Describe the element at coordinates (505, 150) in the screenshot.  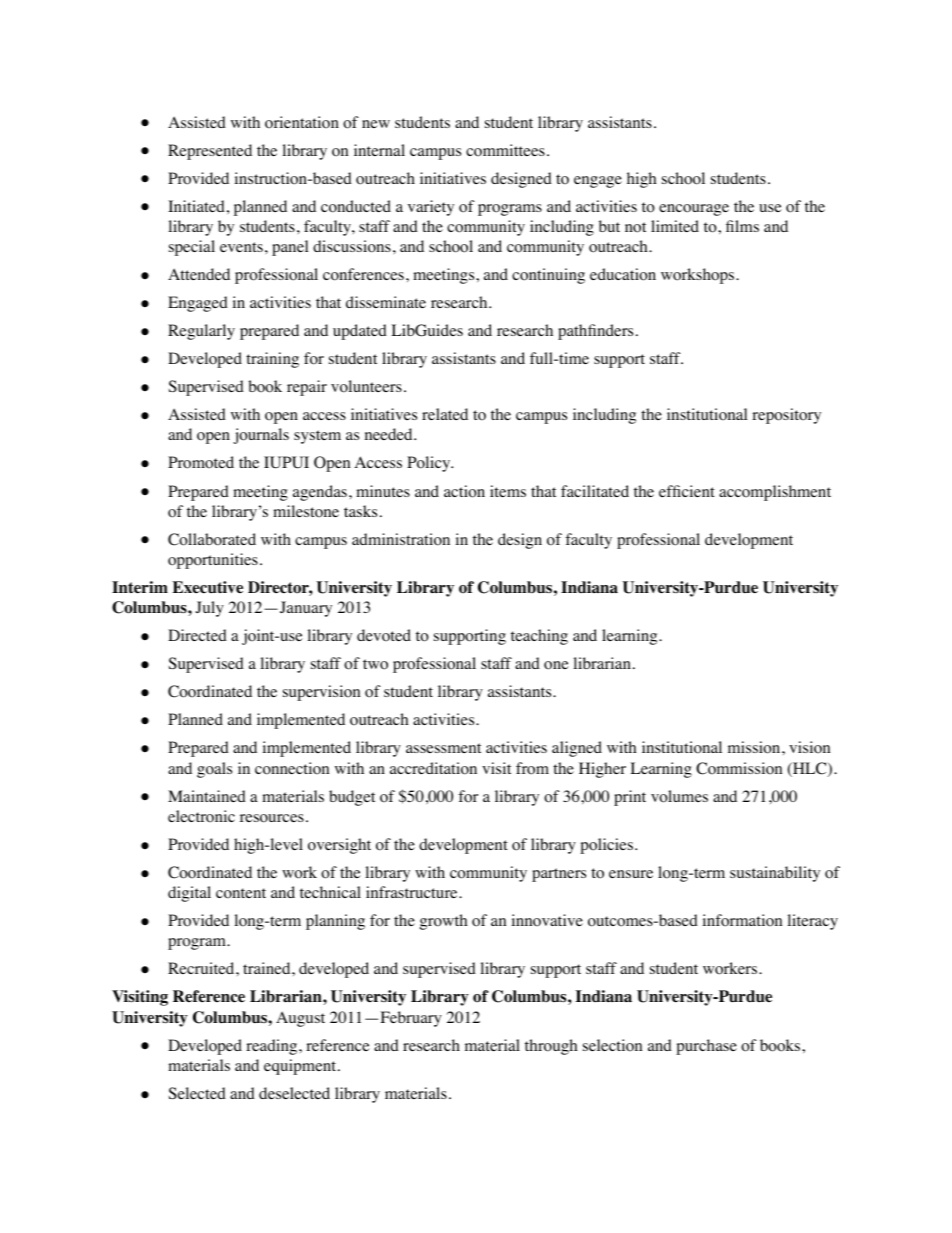
I see `committees` at that location.
